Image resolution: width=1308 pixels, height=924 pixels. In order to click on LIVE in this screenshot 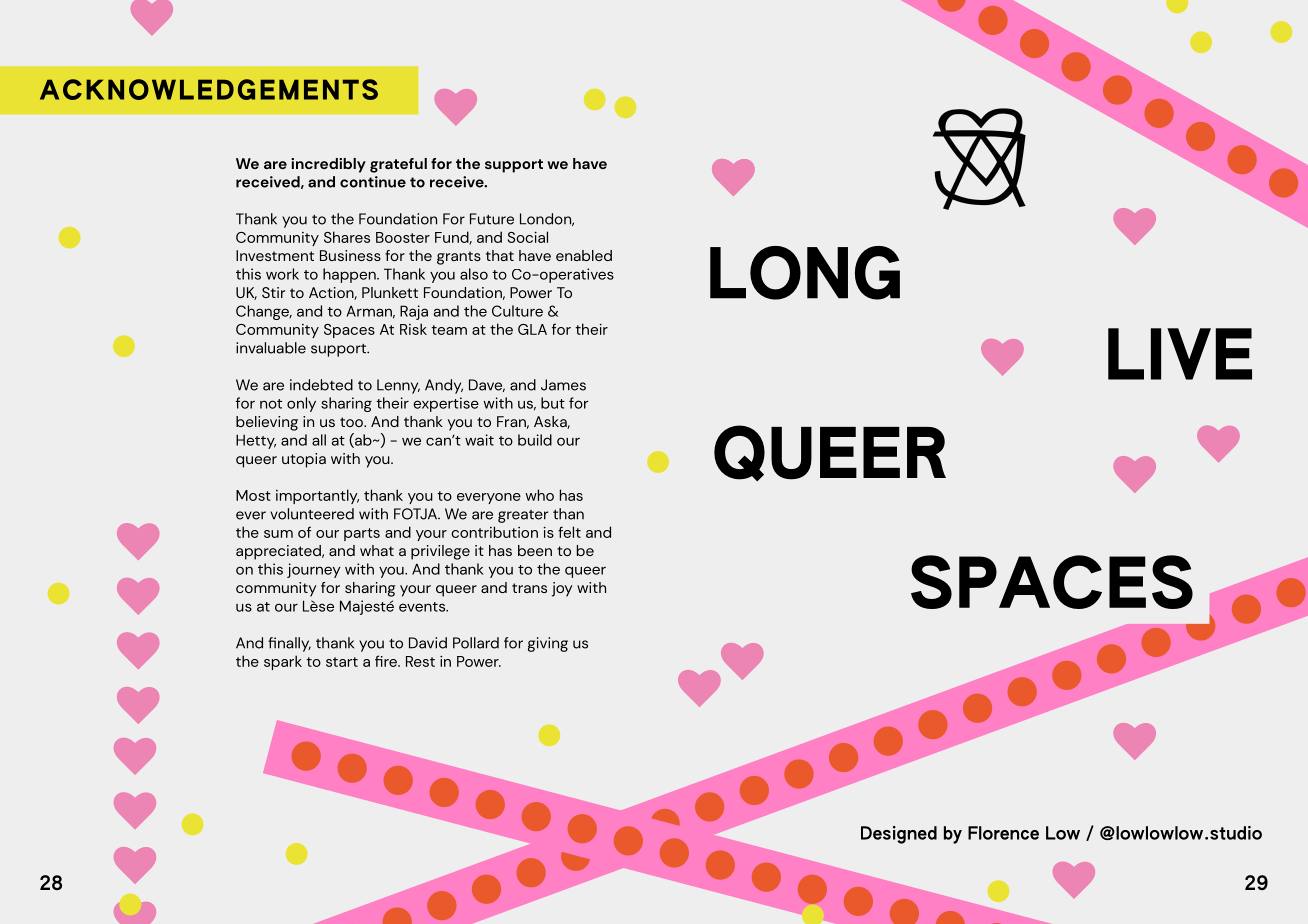, I will do `click(1180, 354)`.
